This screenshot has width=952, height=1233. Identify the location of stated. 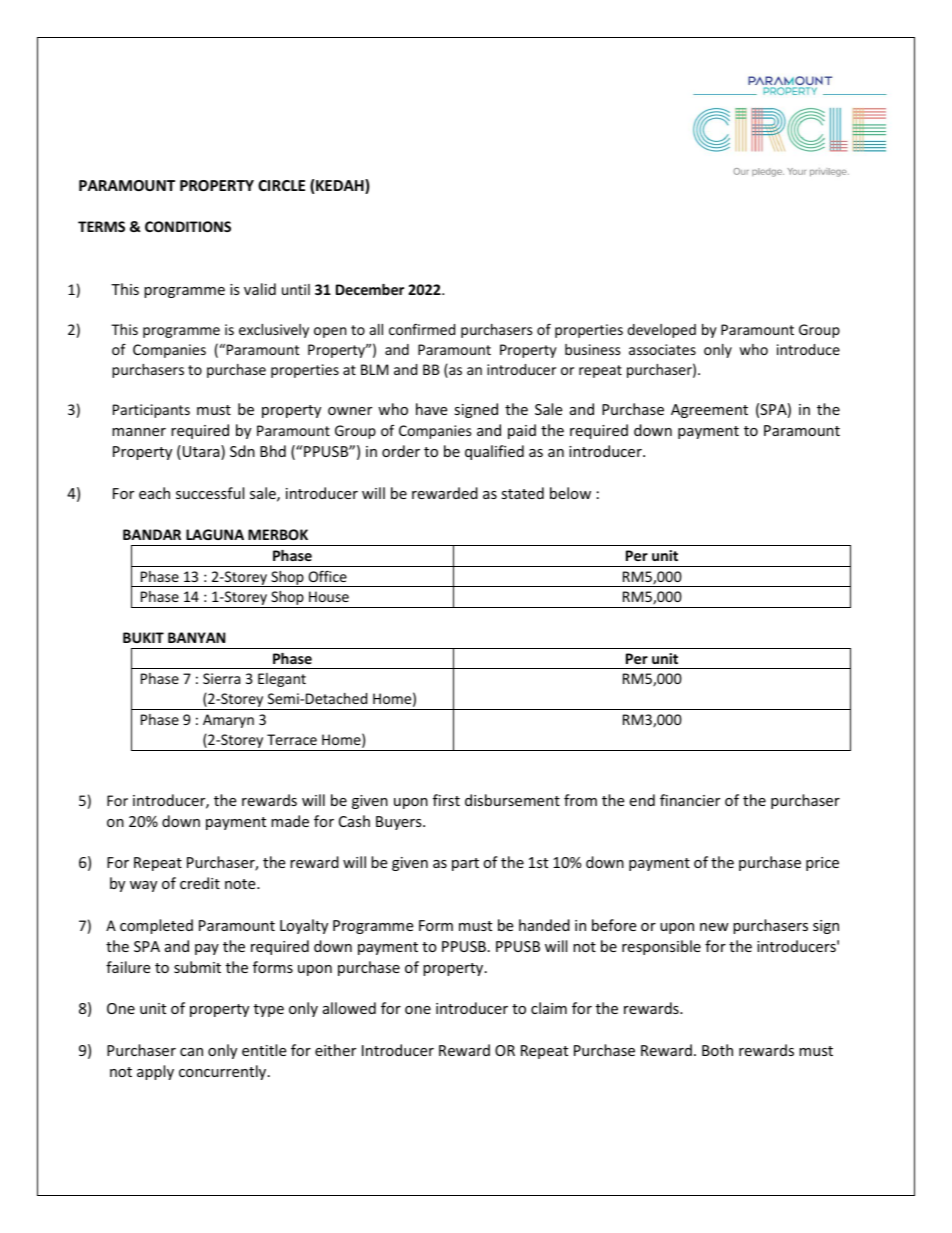
(522, 493).
